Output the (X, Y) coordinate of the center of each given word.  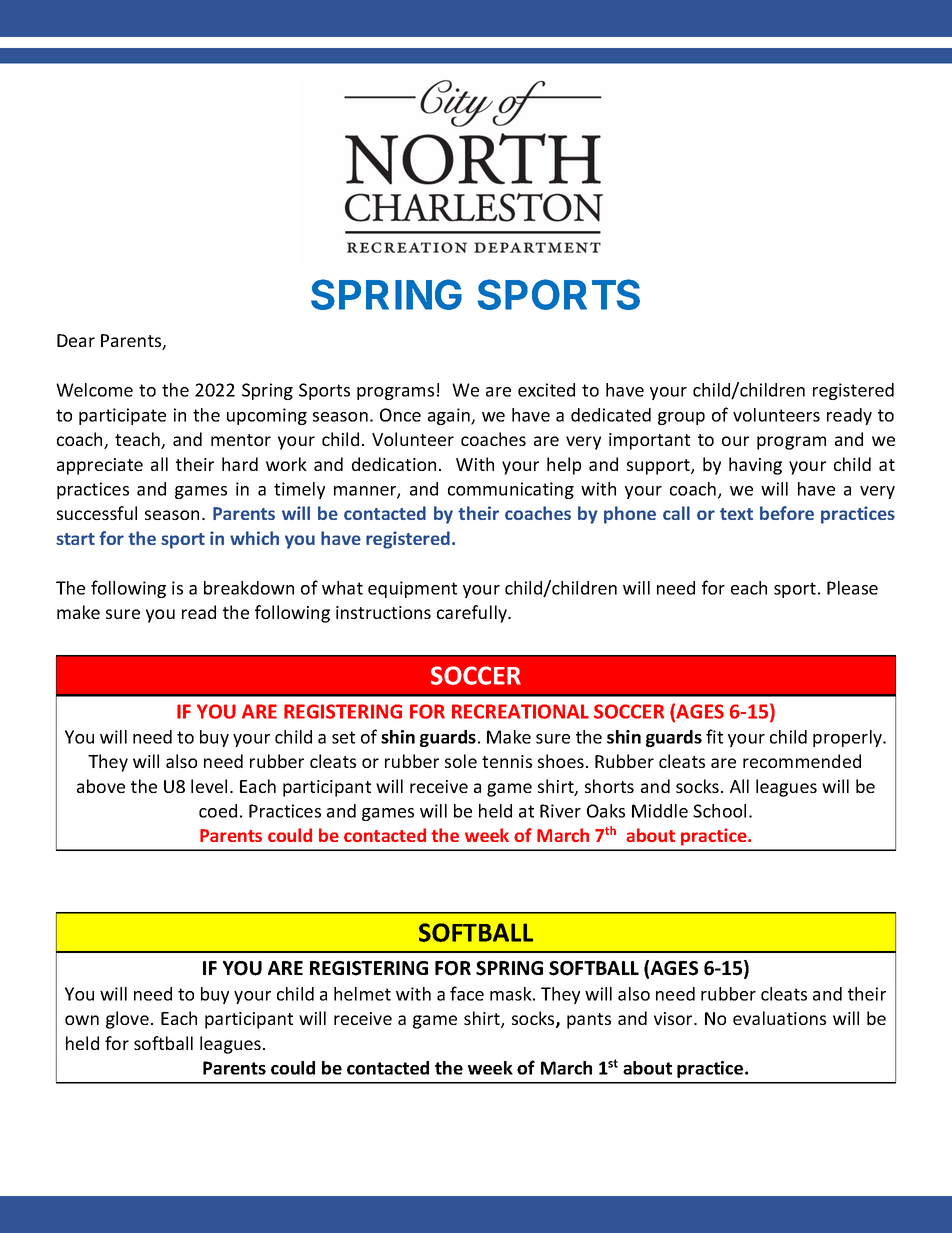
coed (218, 811)
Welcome (94, 390)
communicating (511, 490)
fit (714, 736)
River (560, 811)
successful (97, 513)
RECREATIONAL (520, 711)
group (681, 418)
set (343, 737)
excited (546, 390)
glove (127, 1020)
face (467, 993)
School (719, 811)
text (736, 514)
